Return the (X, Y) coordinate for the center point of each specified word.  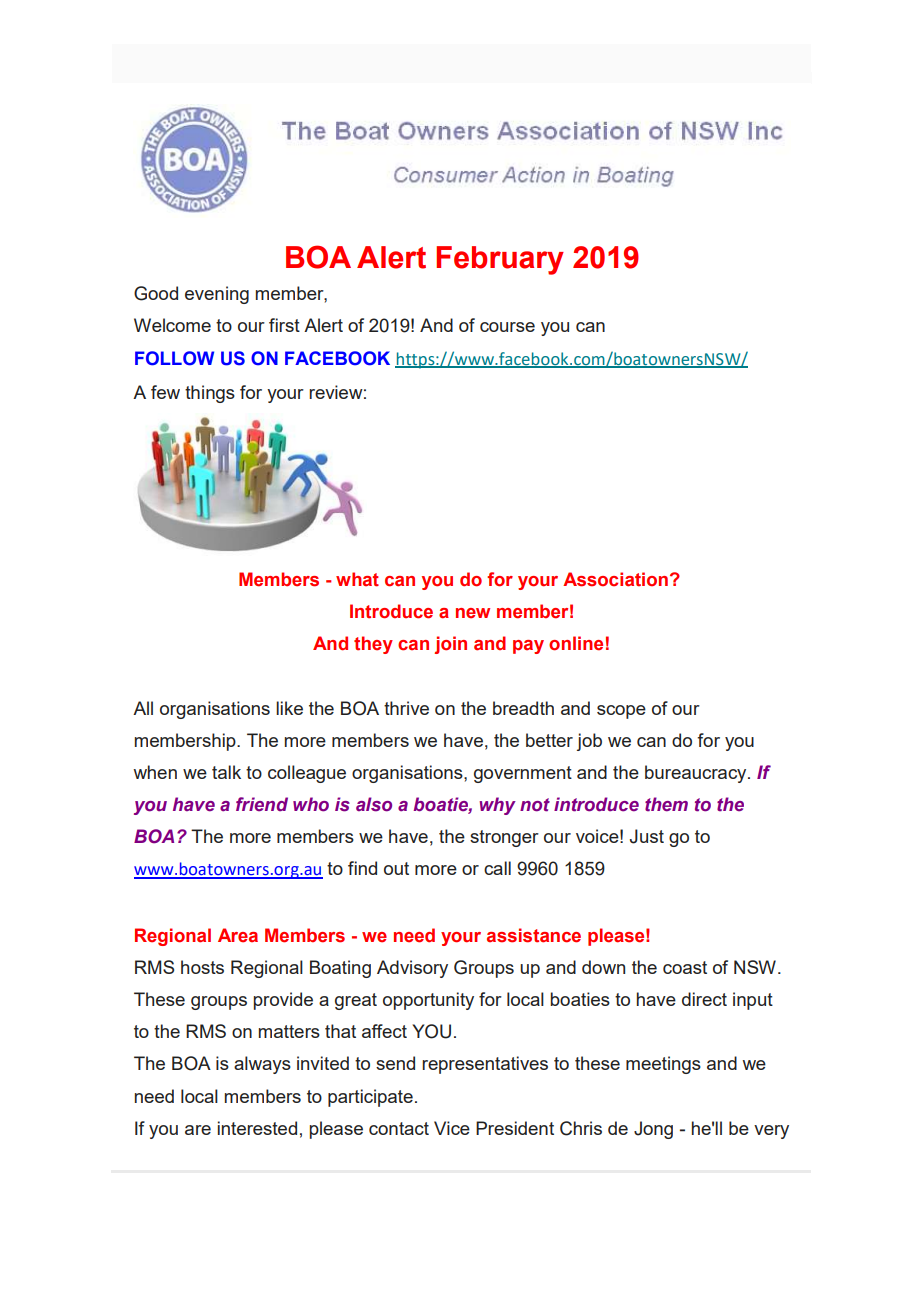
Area (238, 935)
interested (257, 1128)
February (500, 260)
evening (217, 295)
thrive (406, 708)
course (507, 327)
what (357, 579)
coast (685, 967)
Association (615, 579)
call (497, 868)
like (289, 708)
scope (621, 712)
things (210, 394)
